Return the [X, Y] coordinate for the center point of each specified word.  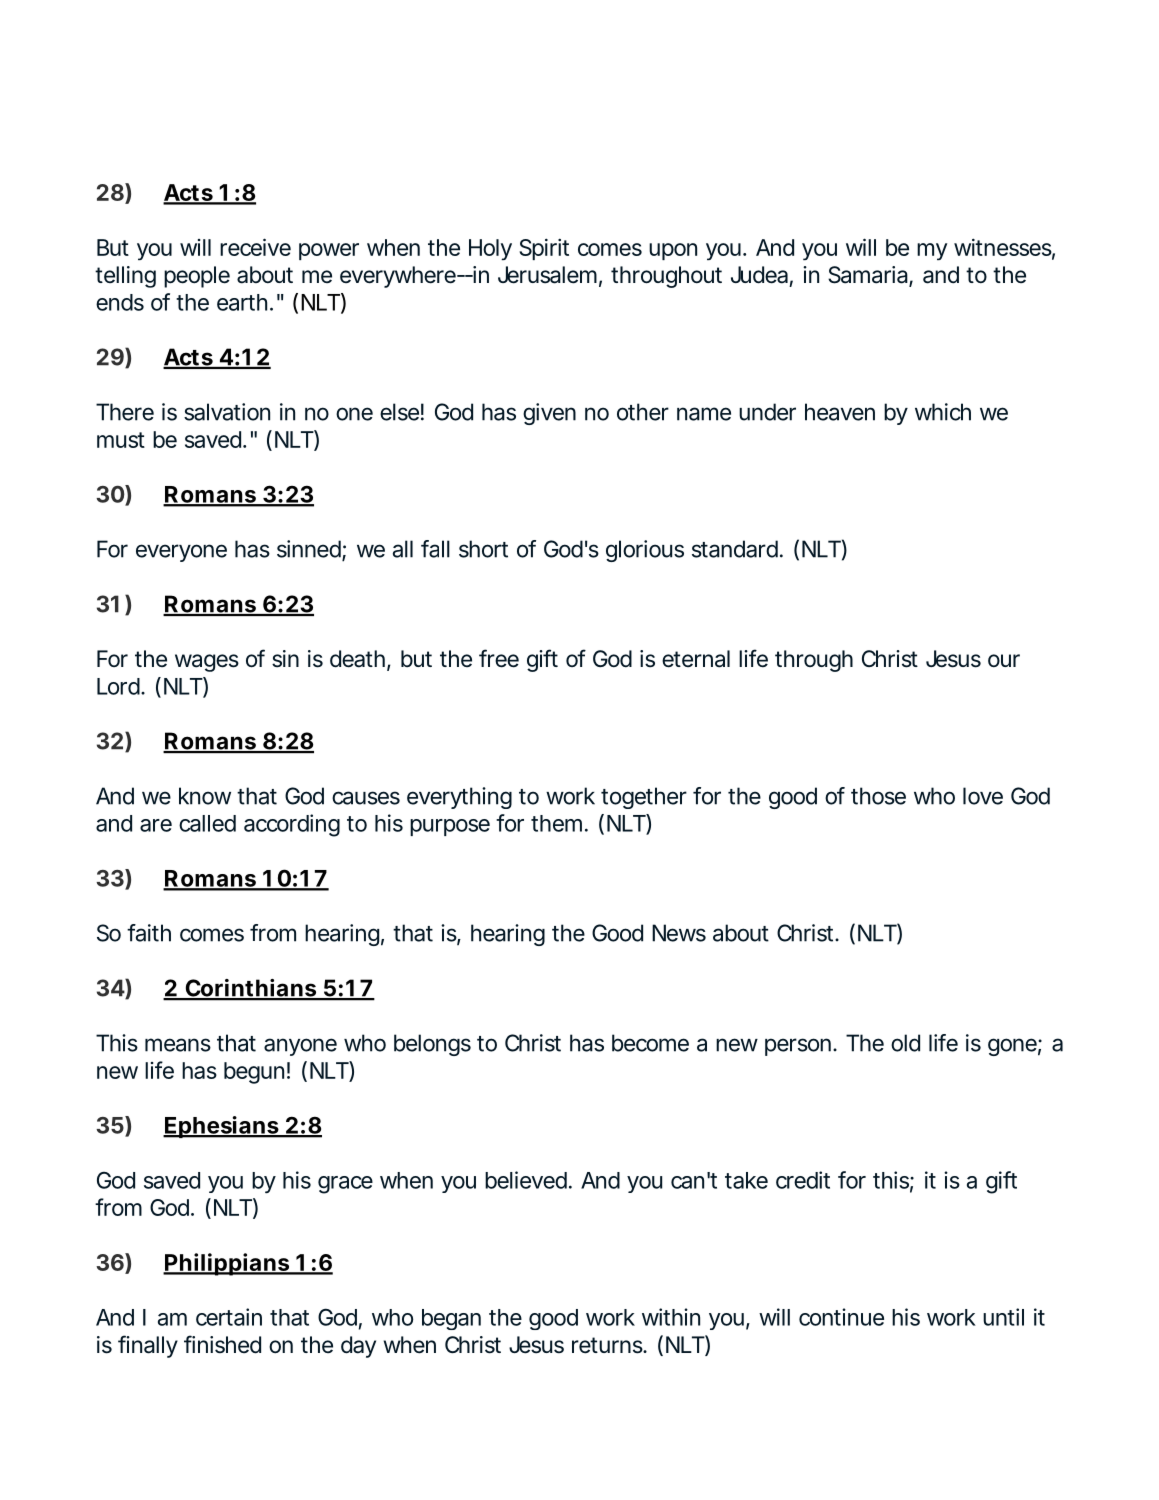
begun [254, 1073]
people [197, 277]
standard [735, 549]
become [650, 1043]
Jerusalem [547, 275]
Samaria [868, 275]
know [205, 796]
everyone [181, 553]
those [878, 796]
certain [229, 1317]
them [556, 823]
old [905, 1043]
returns [608, 1345]
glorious [645, 551]
